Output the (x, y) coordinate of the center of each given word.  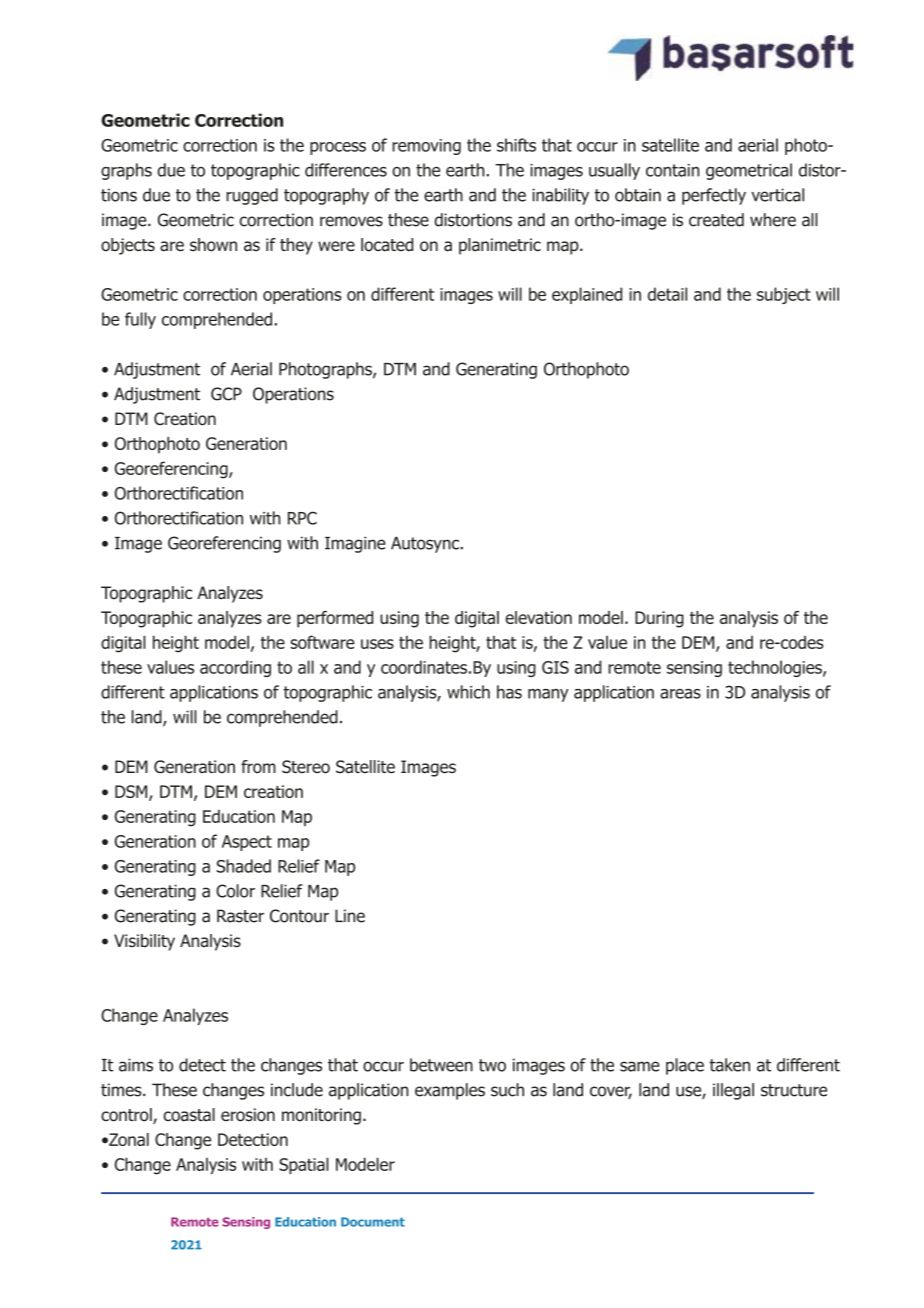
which (468, 692)
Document (373, 1222)
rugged (252, 196)
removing (426, 147)
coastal (189, 1115)
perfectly (714, 196)
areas (680, 694)
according (235, 668)
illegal (733, 1091)
